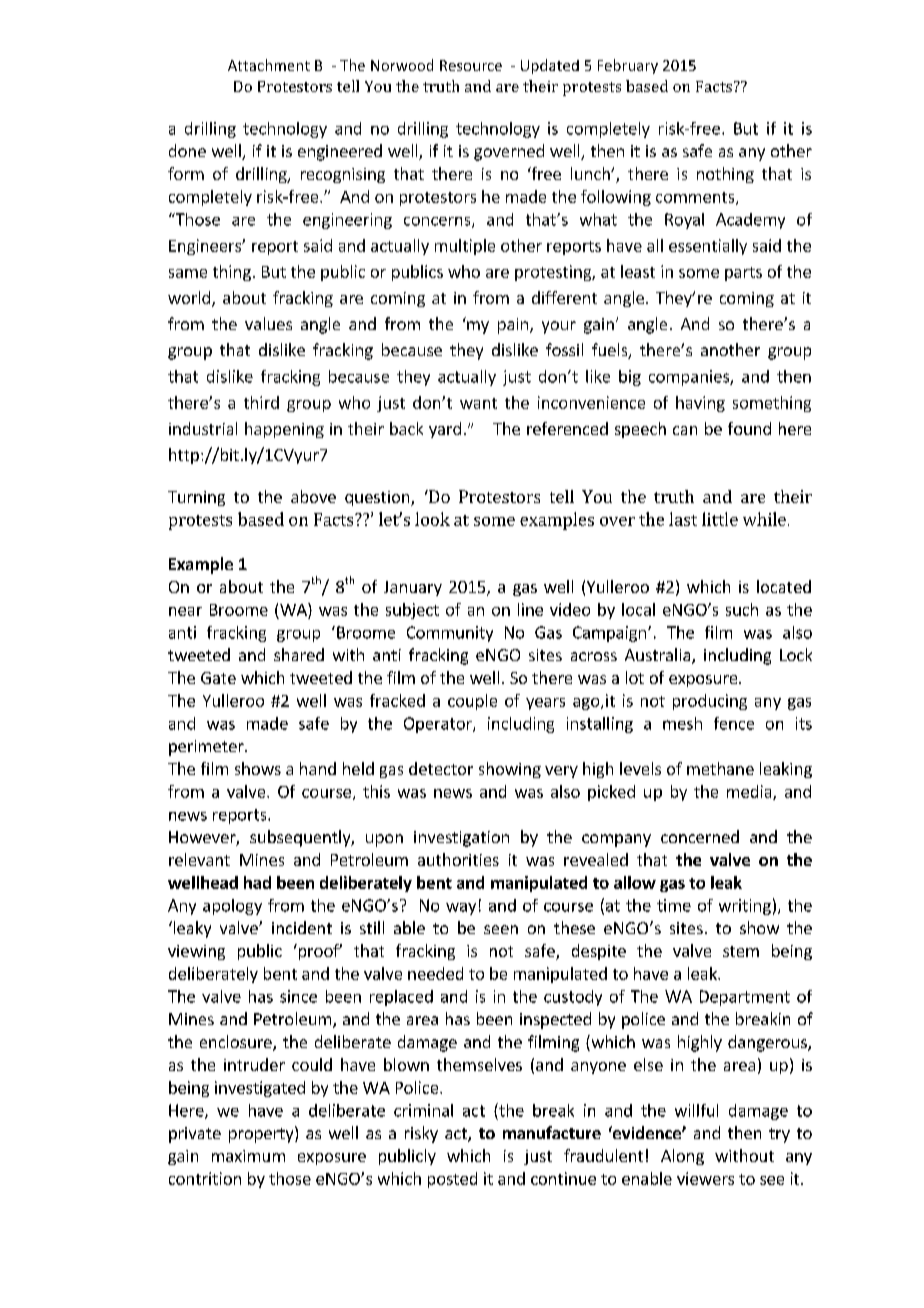 The image size is (924, 1308). Describe the element at coordinates (248, 1156) in the screenshot. I see `maximum` at that location.
